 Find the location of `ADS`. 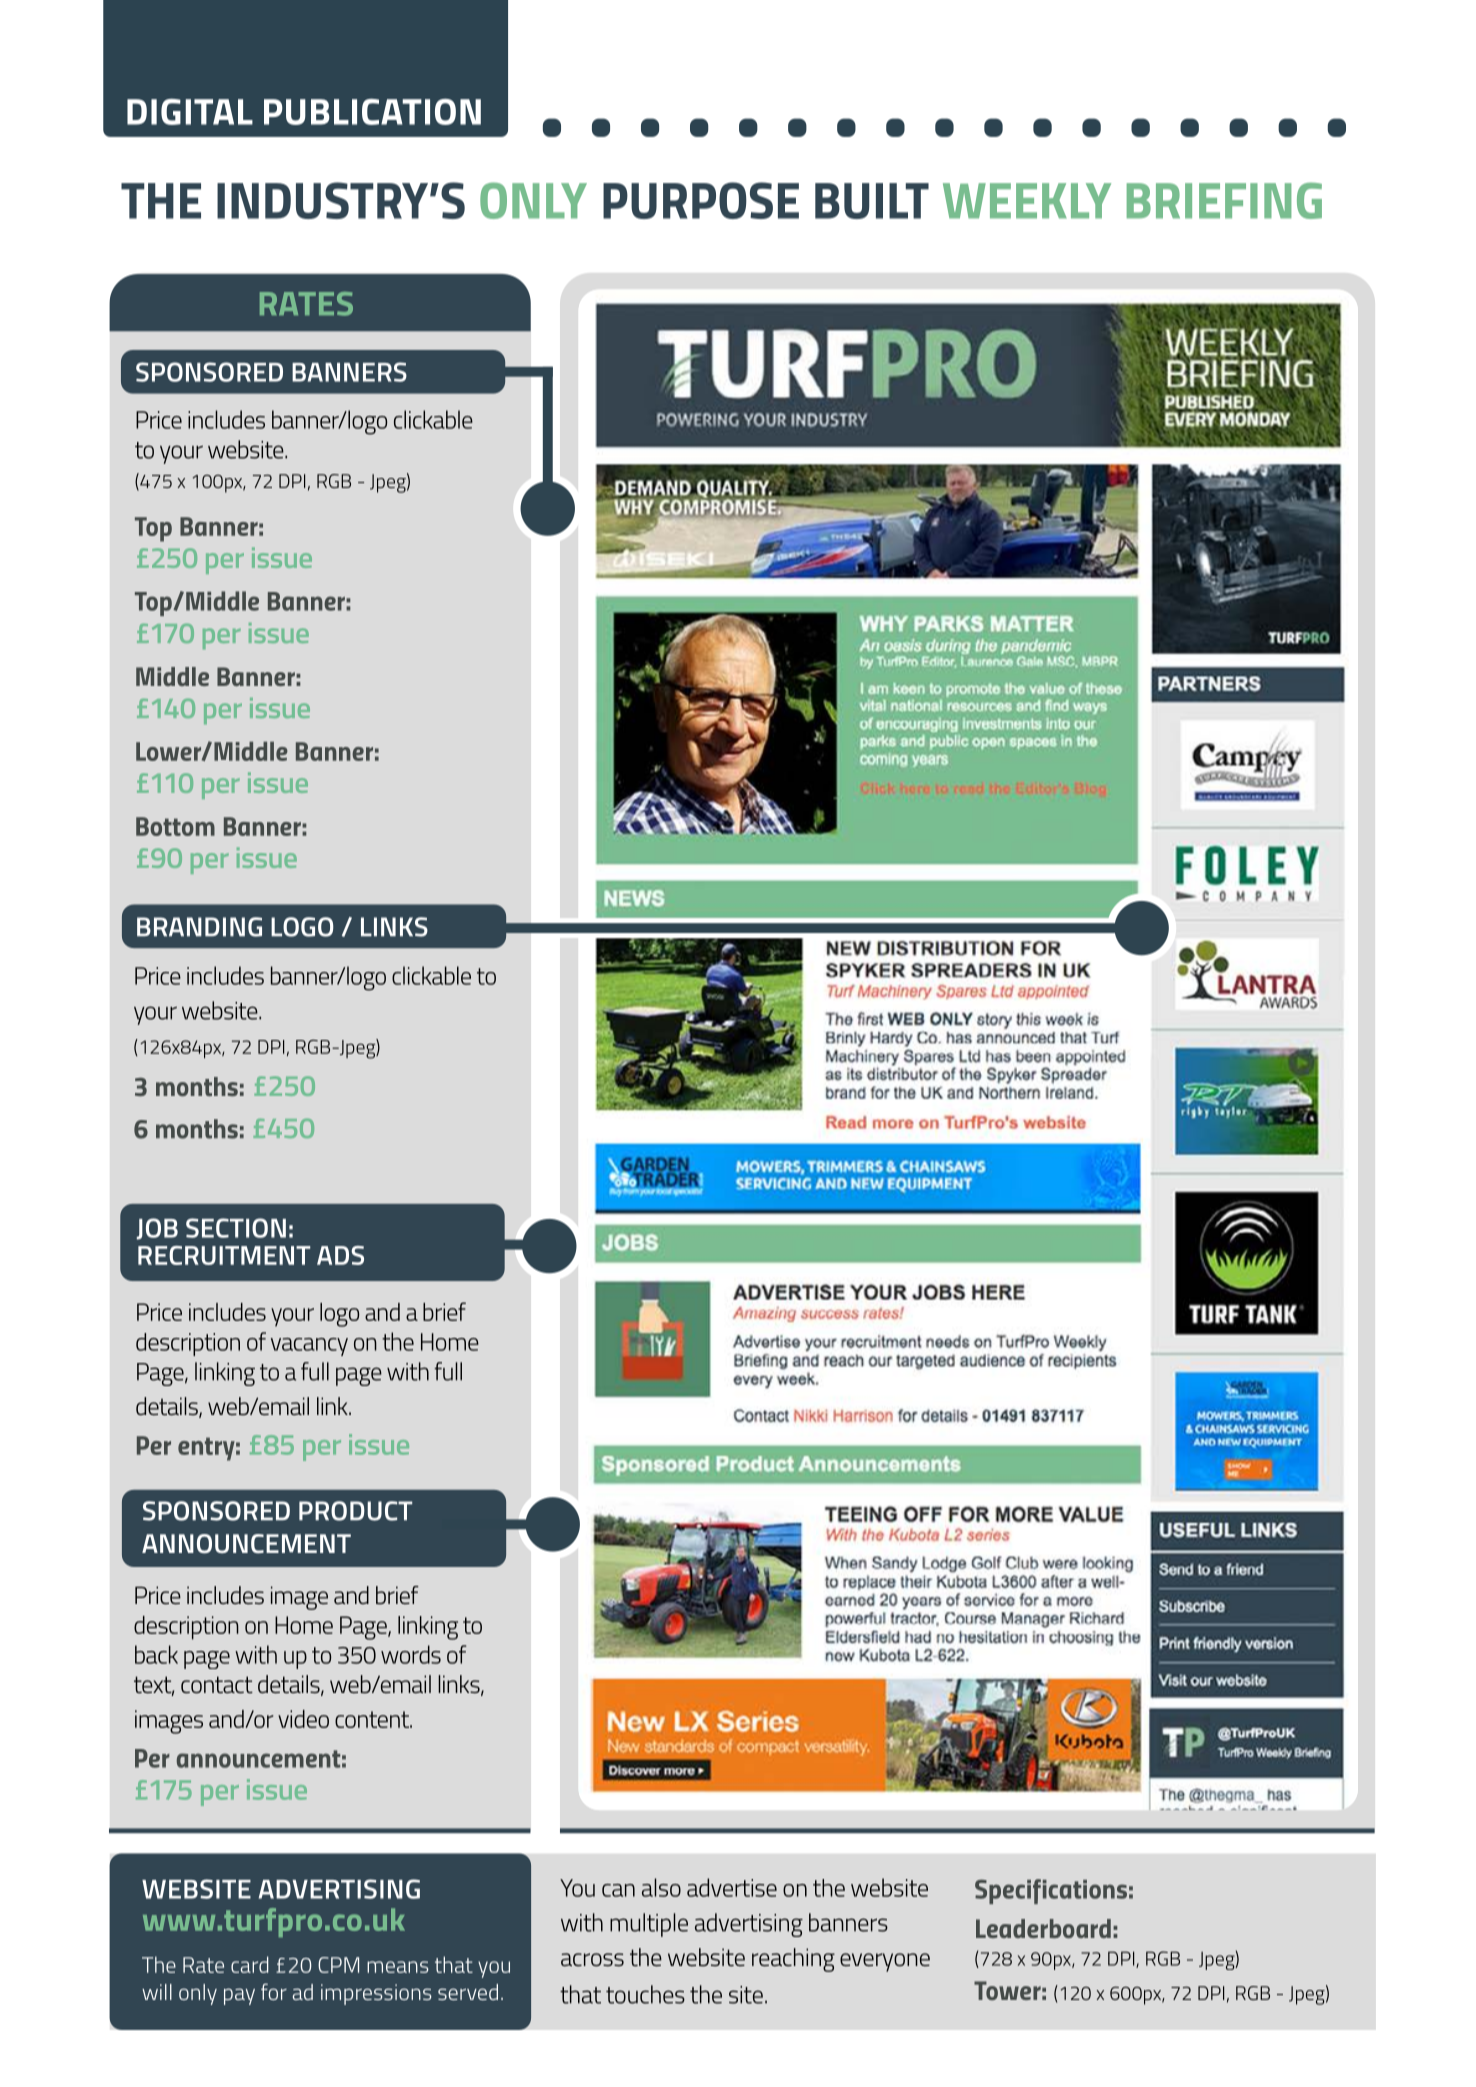

ADS is located at coordinates (340, 1255).
